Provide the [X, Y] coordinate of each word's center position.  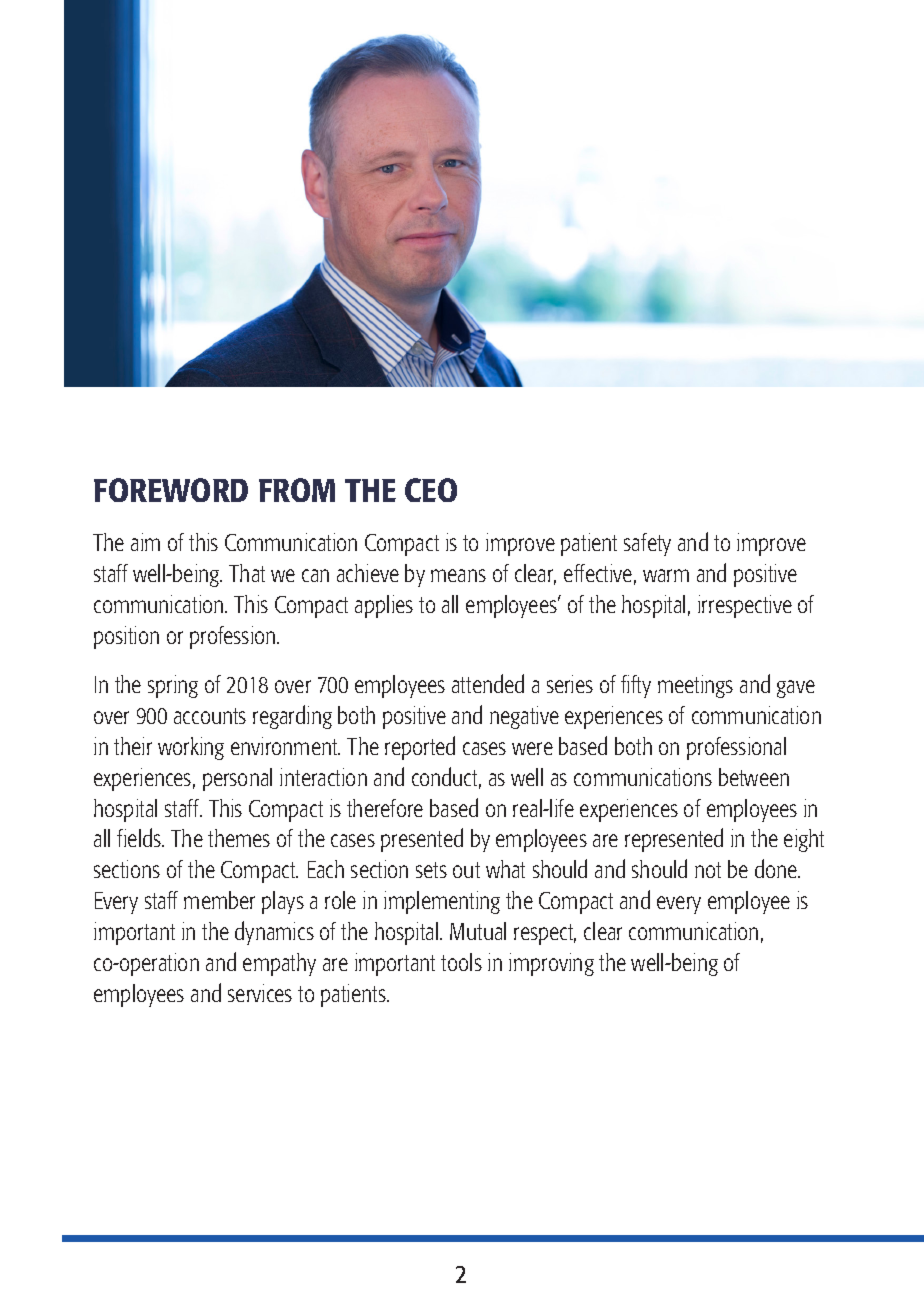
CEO [431, 490]
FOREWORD [171, 490]
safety [647, 544]
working [191, 748]
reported [420, 748]
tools [461, 962]
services [260, 993]
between [754, 777]
